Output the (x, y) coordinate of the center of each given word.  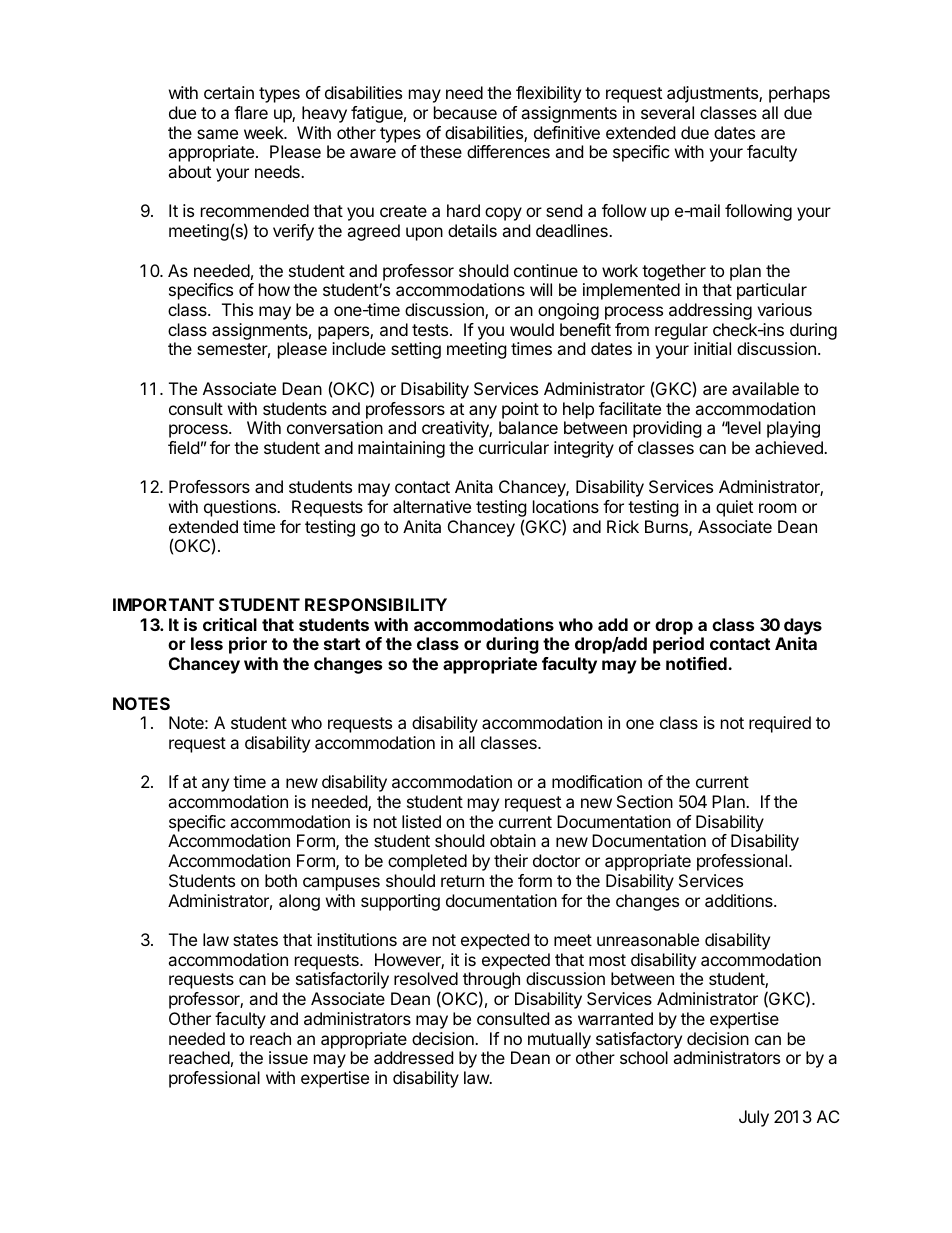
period (678, 645)
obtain (513, 840)
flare (251, 112)
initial (712, 348)
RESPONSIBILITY (376, 604)
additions (740, 900)
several (667, 112)
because (465, 112)
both (281, 880)
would (532, 329)
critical (230, 624)
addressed (413, 1057)
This (237, 309)
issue (288, 1057)
